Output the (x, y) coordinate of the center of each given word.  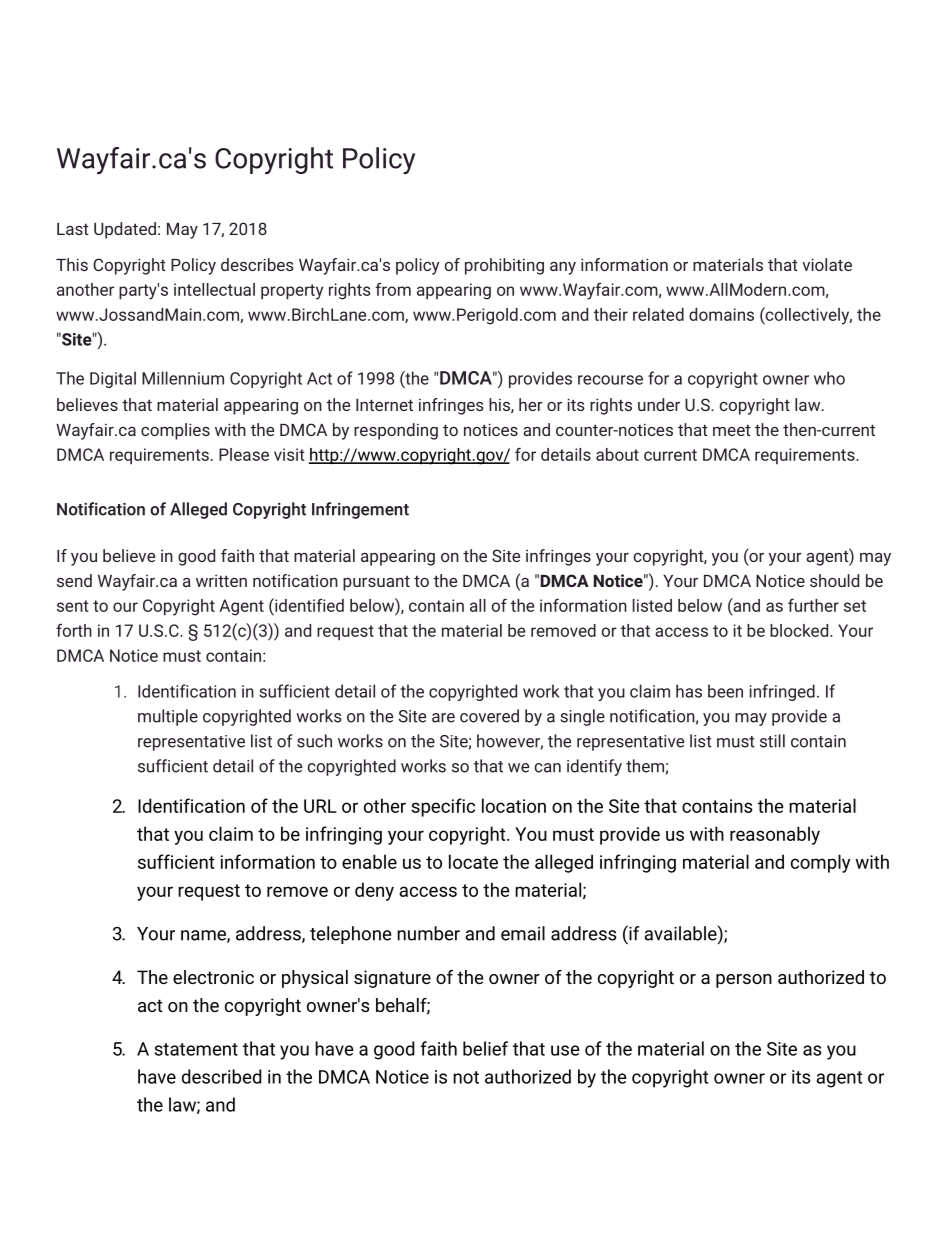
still (772, 741)
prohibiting (504, 266)
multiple (168, 717)
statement (196, 1049)
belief (485, 1048)
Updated (125, 230)
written (221, 581)
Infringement (360, 510)
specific (443, 807)
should (834, 580)
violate (827, 264)
